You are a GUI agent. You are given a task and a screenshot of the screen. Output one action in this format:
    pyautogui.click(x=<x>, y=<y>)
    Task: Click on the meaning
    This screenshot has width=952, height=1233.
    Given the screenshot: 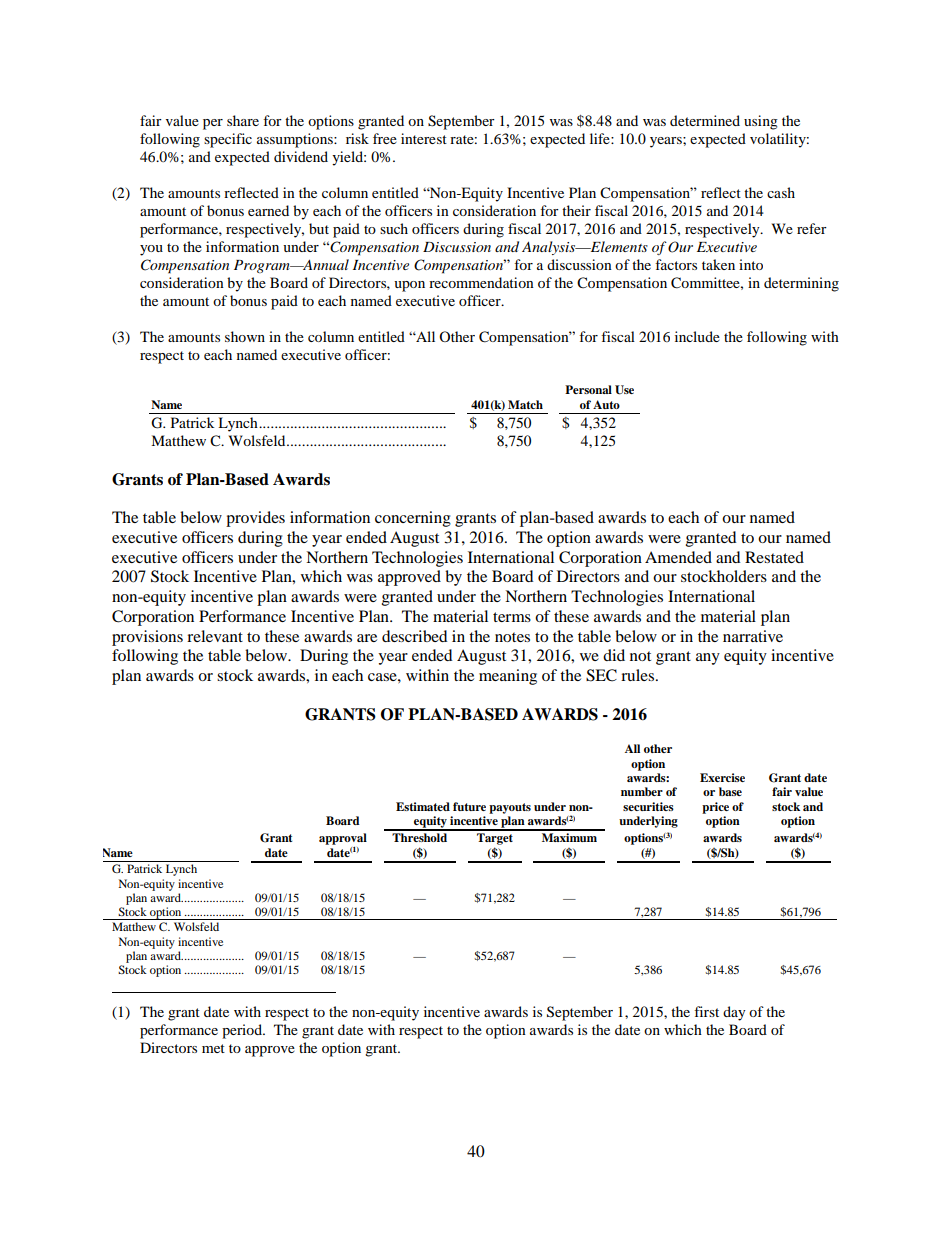 What is the action you would take?
    pyautogui.click(x=508, y=677)
